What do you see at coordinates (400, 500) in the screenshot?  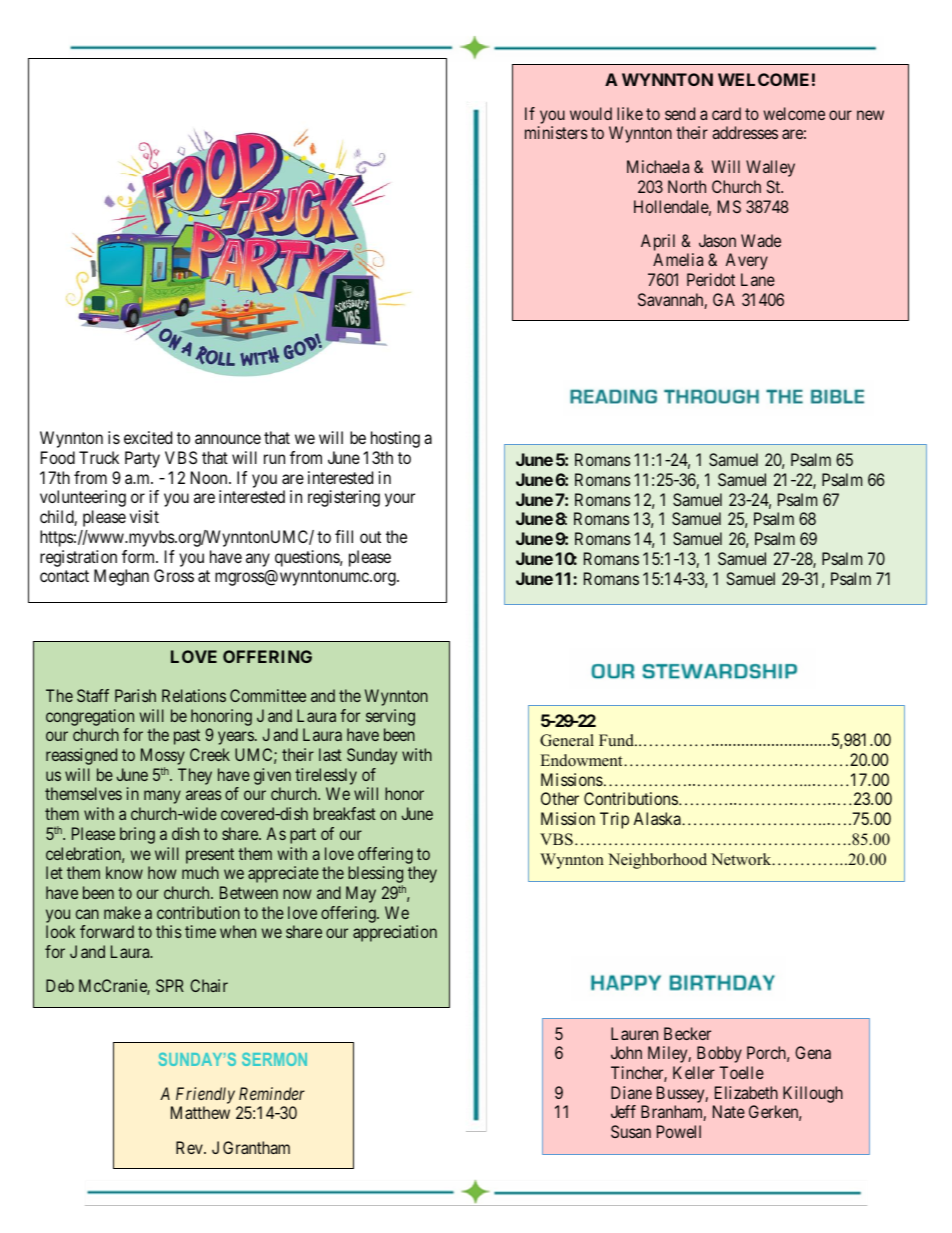 I see `your` at bounding box center [400, 500].
